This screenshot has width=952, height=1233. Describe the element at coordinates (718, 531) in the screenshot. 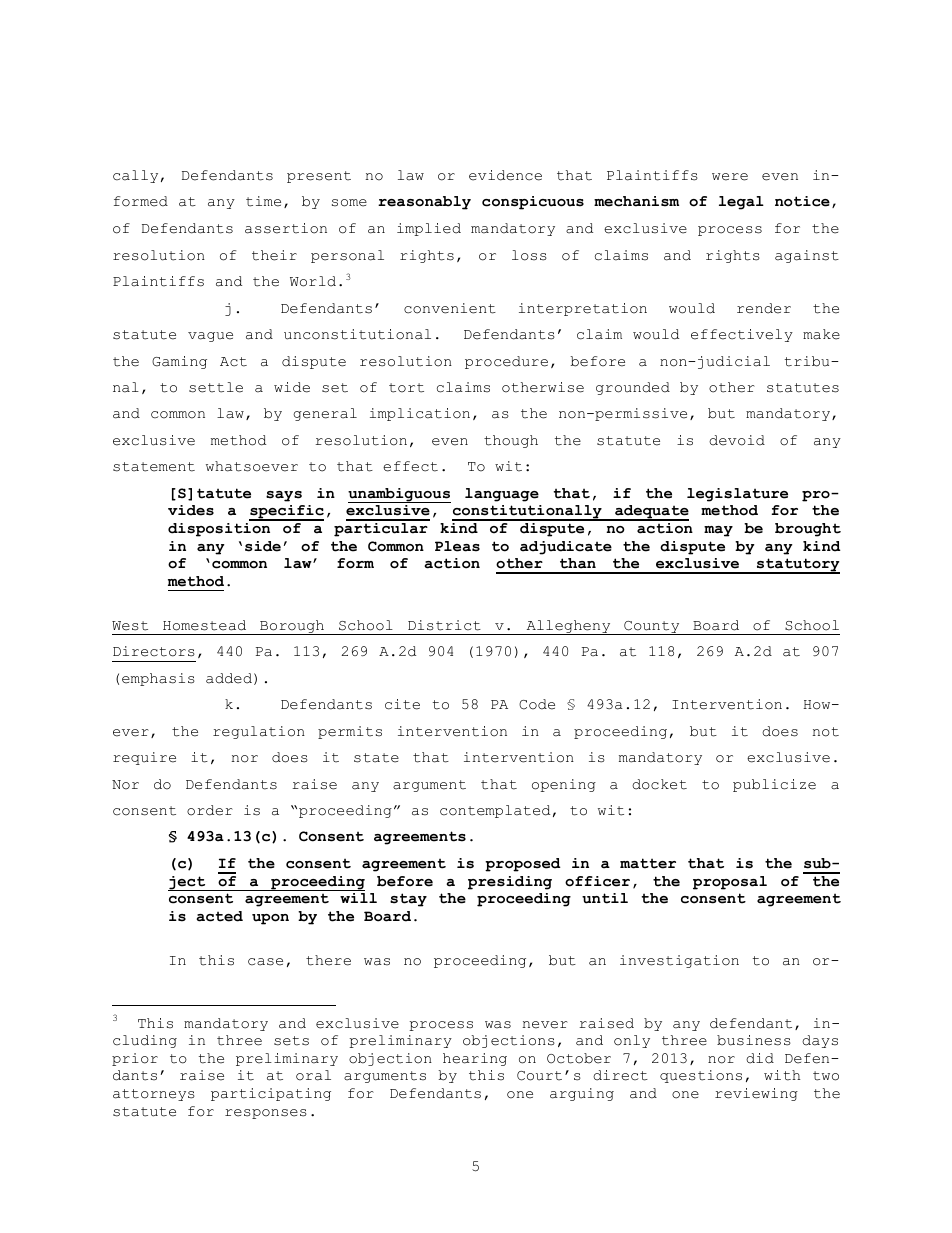

I see `may` at that location.
